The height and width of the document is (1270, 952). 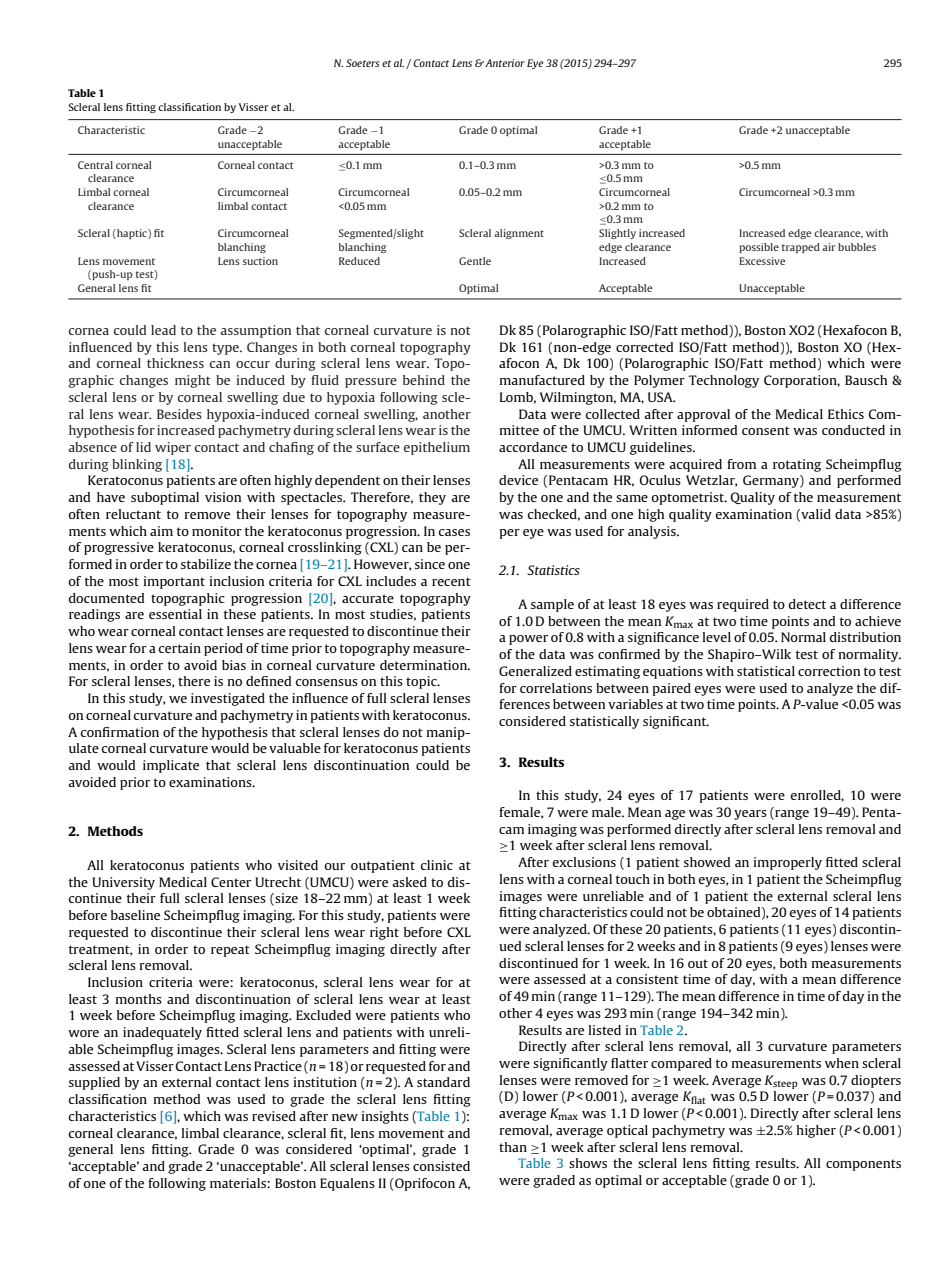 What do you see at coordinates (180, 648) in the document?
I see `certain` at bounding box center [180, 648].
